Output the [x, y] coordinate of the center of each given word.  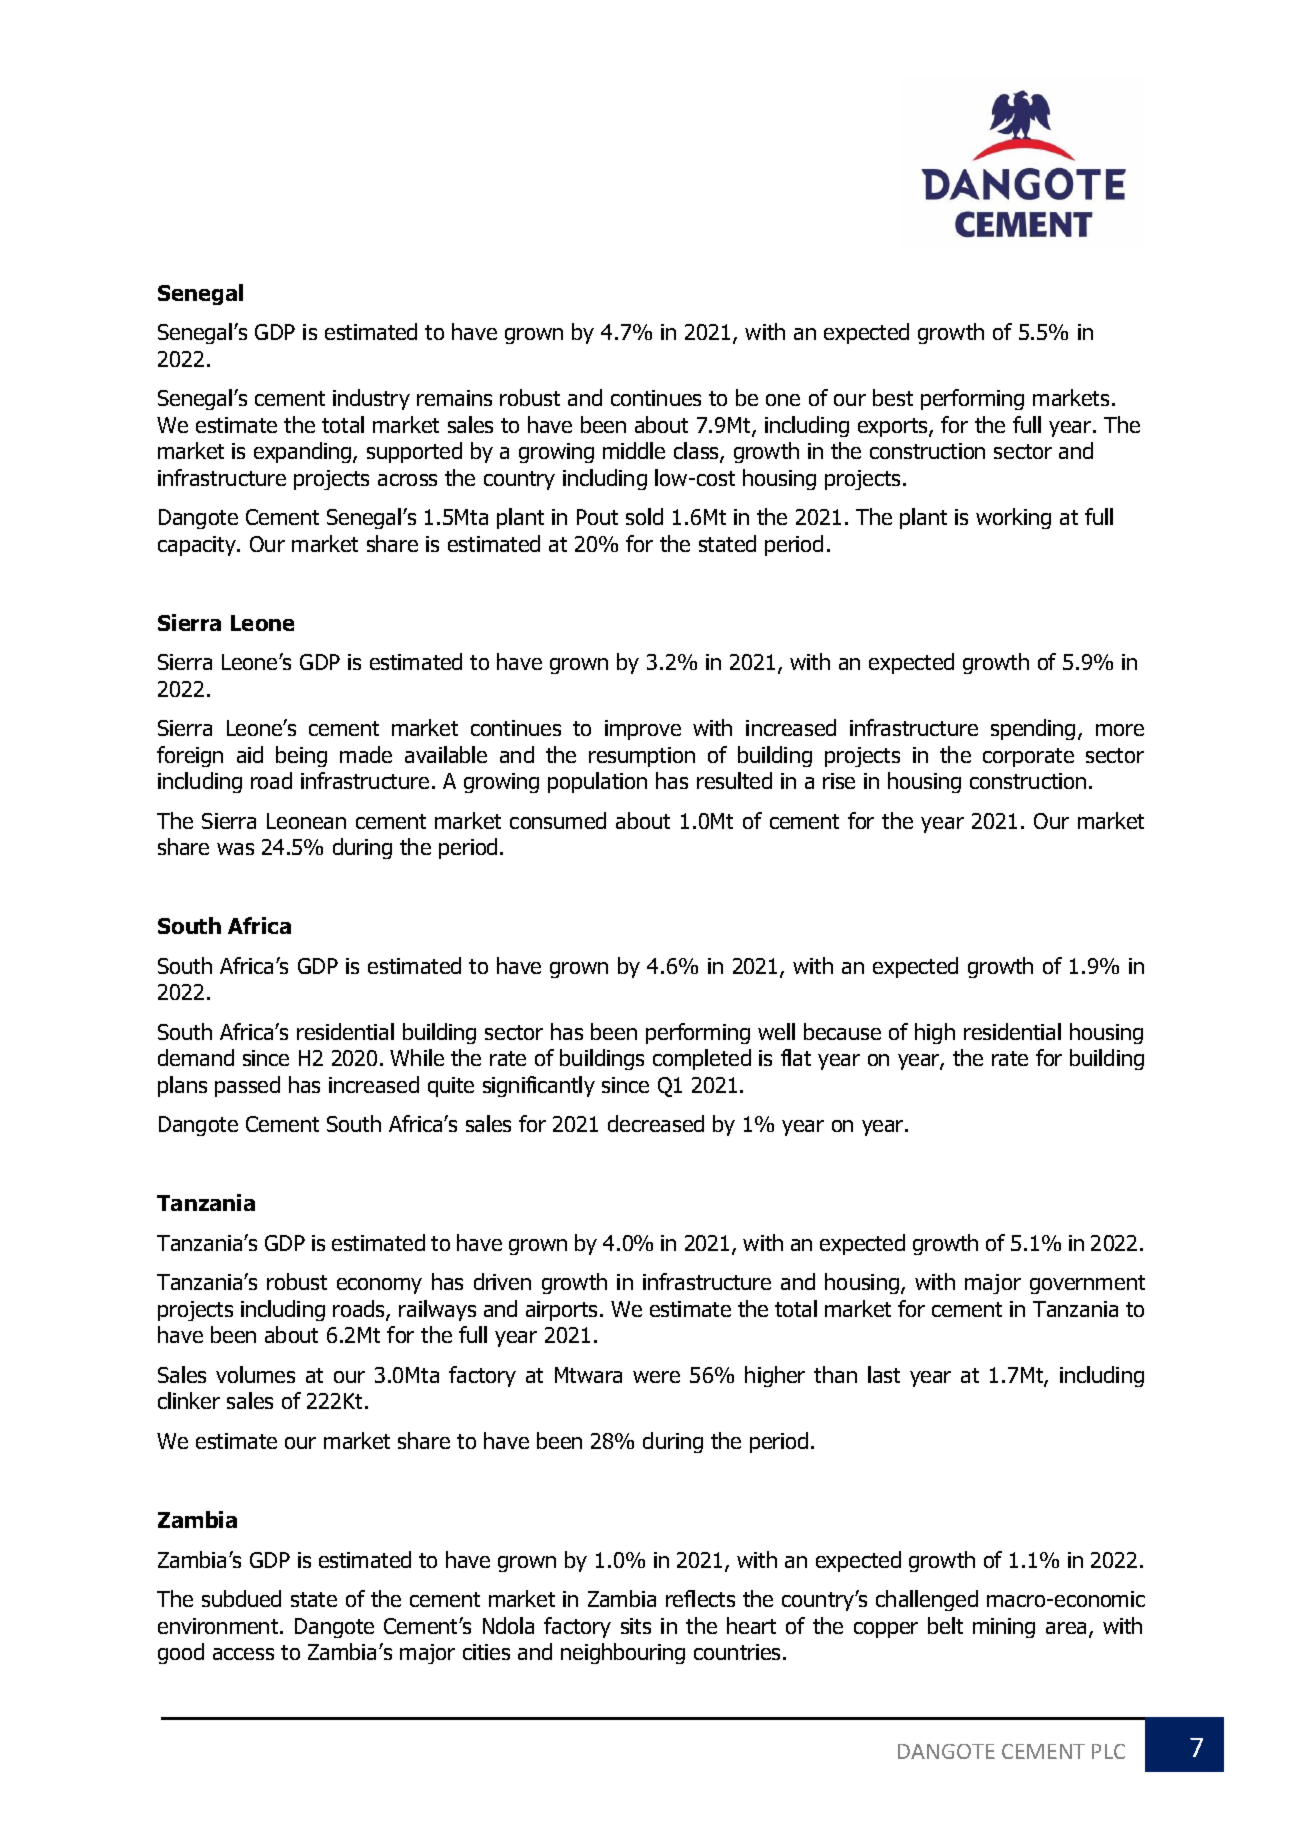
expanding [304, 452]
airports [563, 1311]
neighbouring [623, 1653]
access [243, 1654]
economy [379, 1286]
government [1087, 1284]
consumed [558, 820]
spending [1033, 729]
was [235, 849]
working [1013, 518]
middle [634, 450]
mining [1004, 1628]
